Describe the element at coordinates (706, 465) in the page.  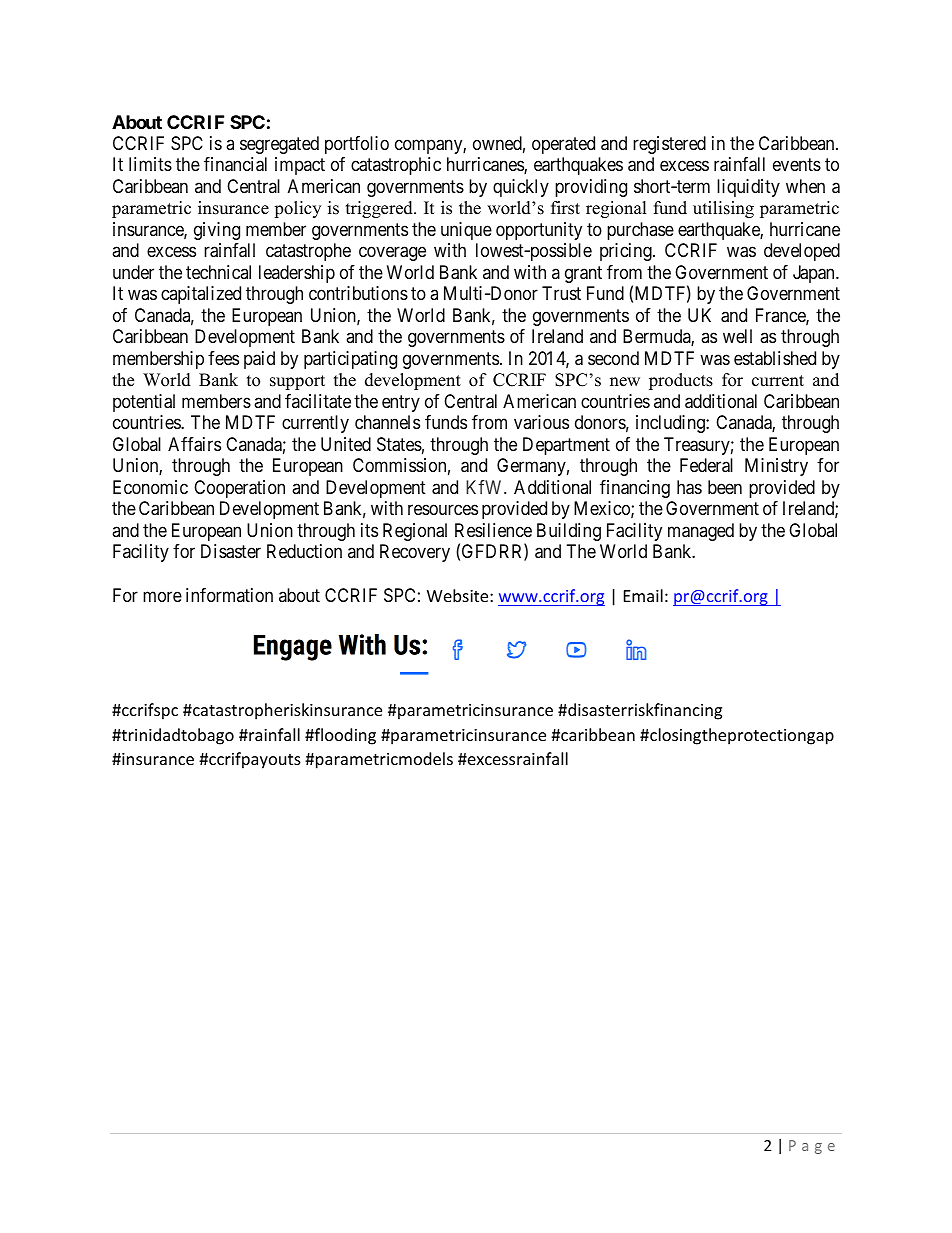
I see `Federal` at that location.
